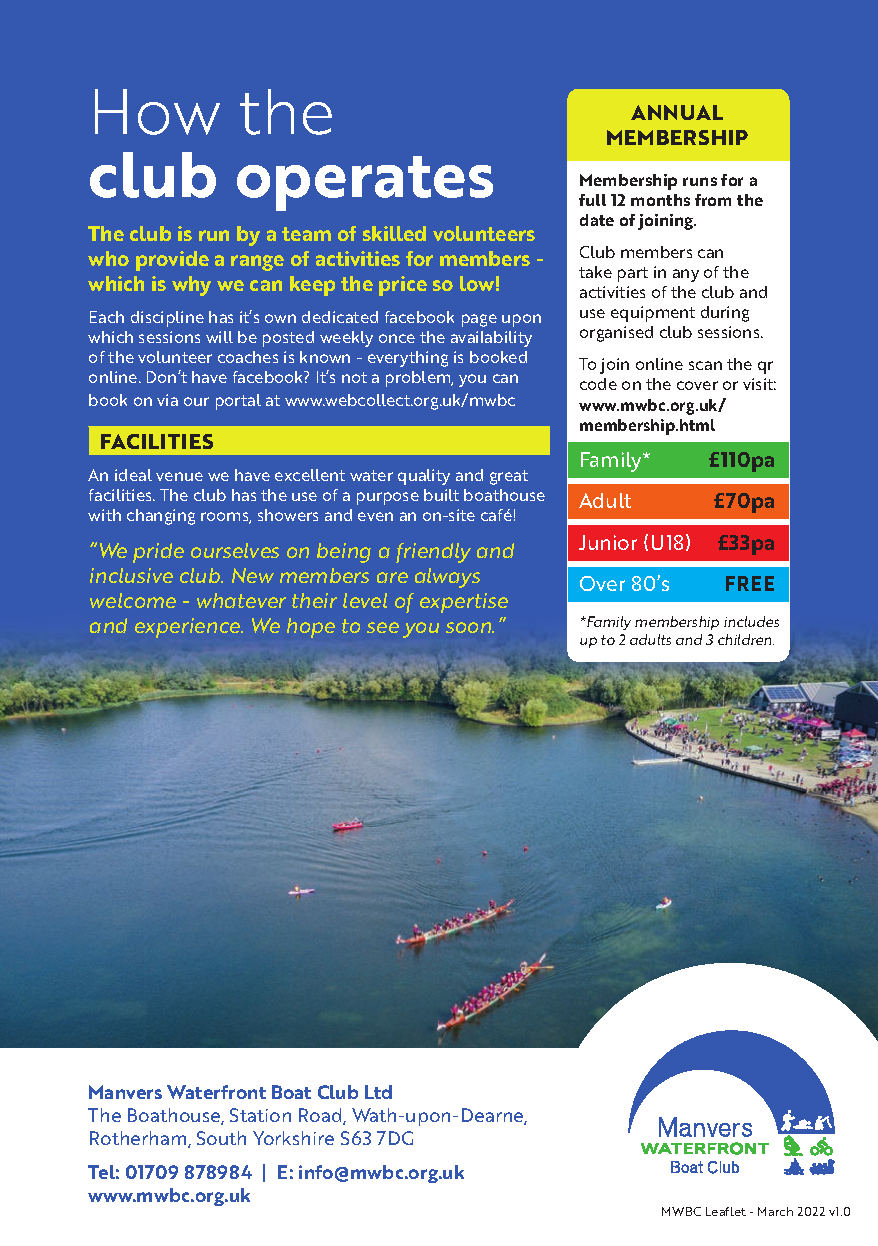 The image size is (878, 1246). Describe the element at coordinates (394, 233) in the document. I see `skilled` at that location.
